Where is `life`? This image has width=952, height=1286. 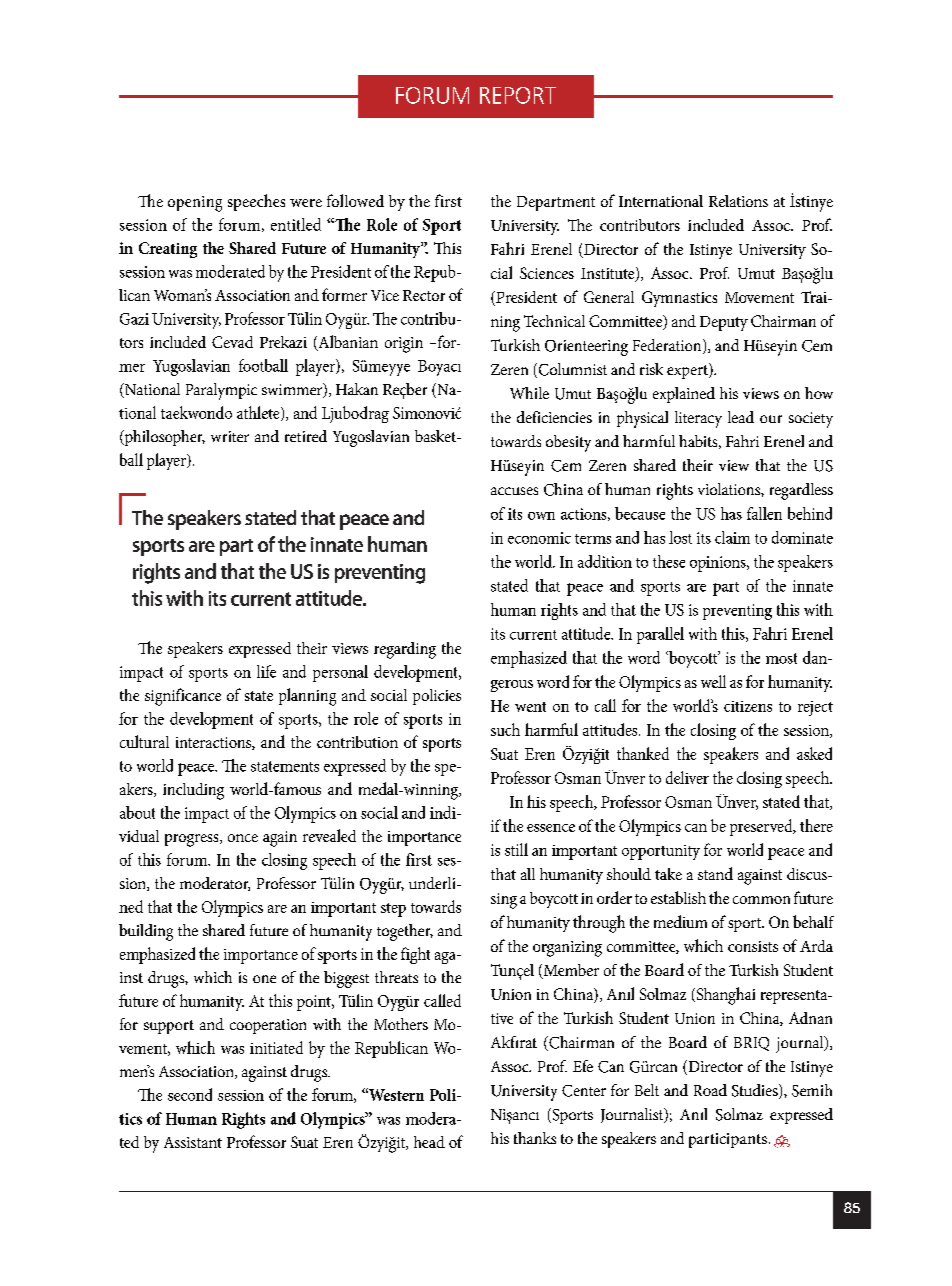
life is located at coordinates (266, 671).
